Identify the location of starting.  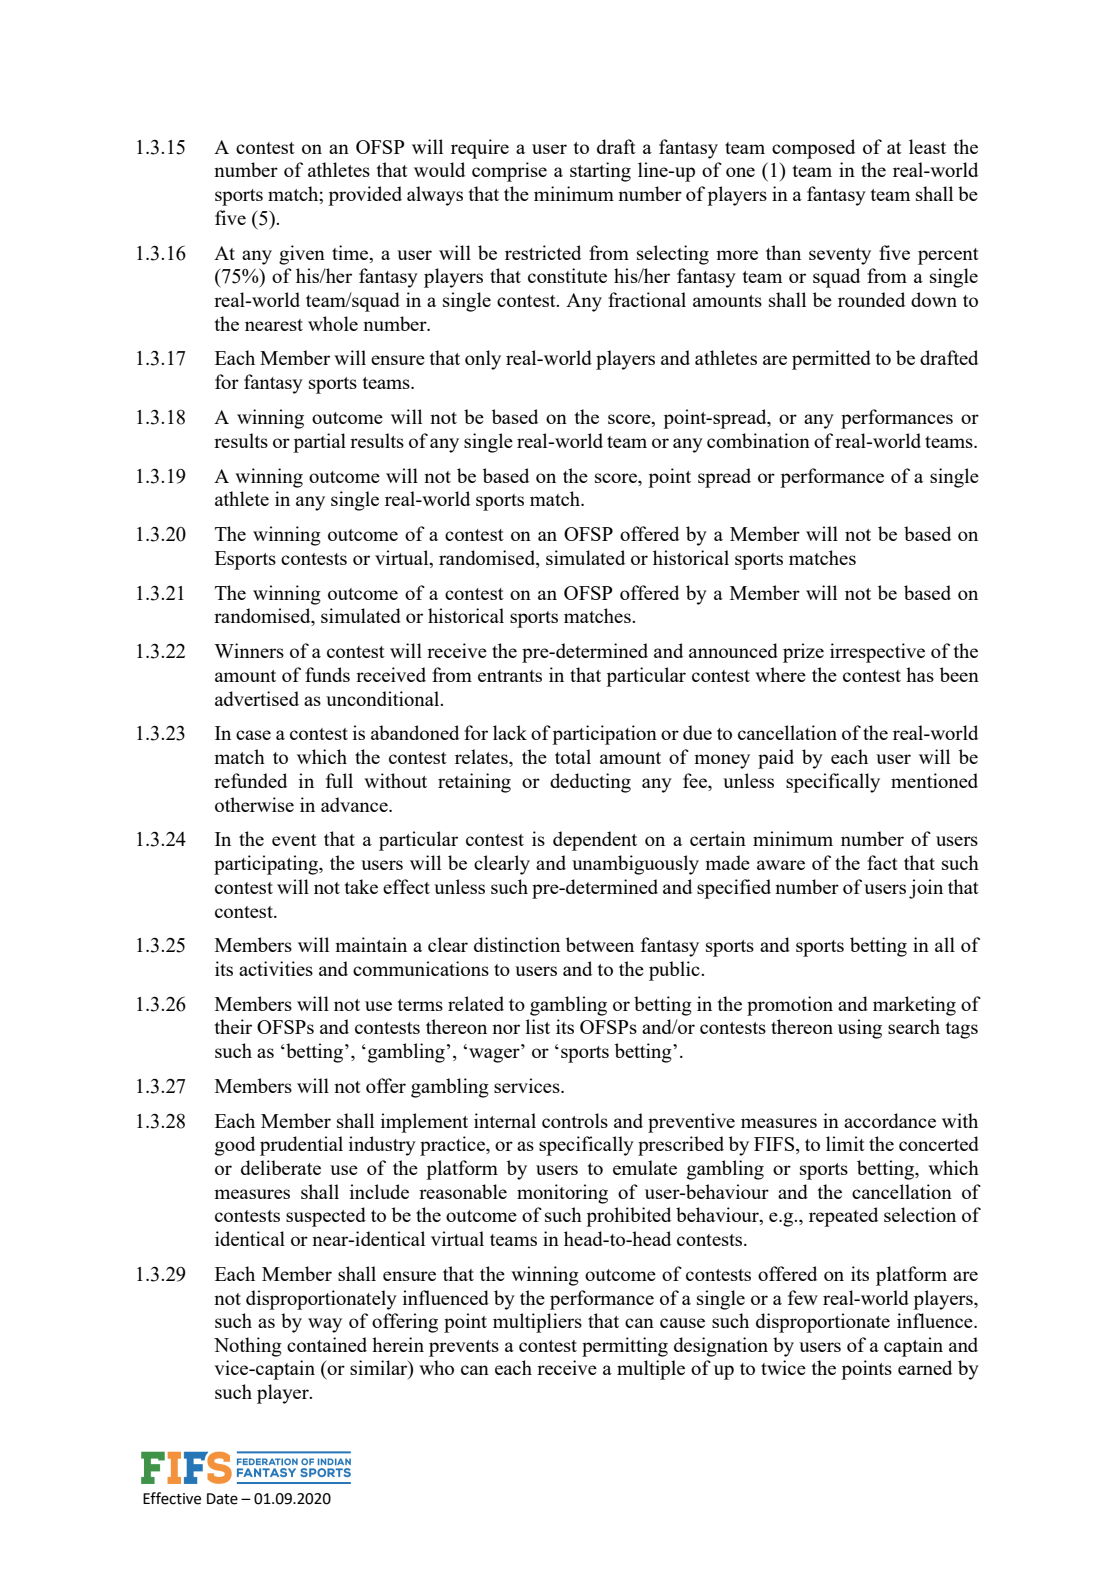
(600, 172).
